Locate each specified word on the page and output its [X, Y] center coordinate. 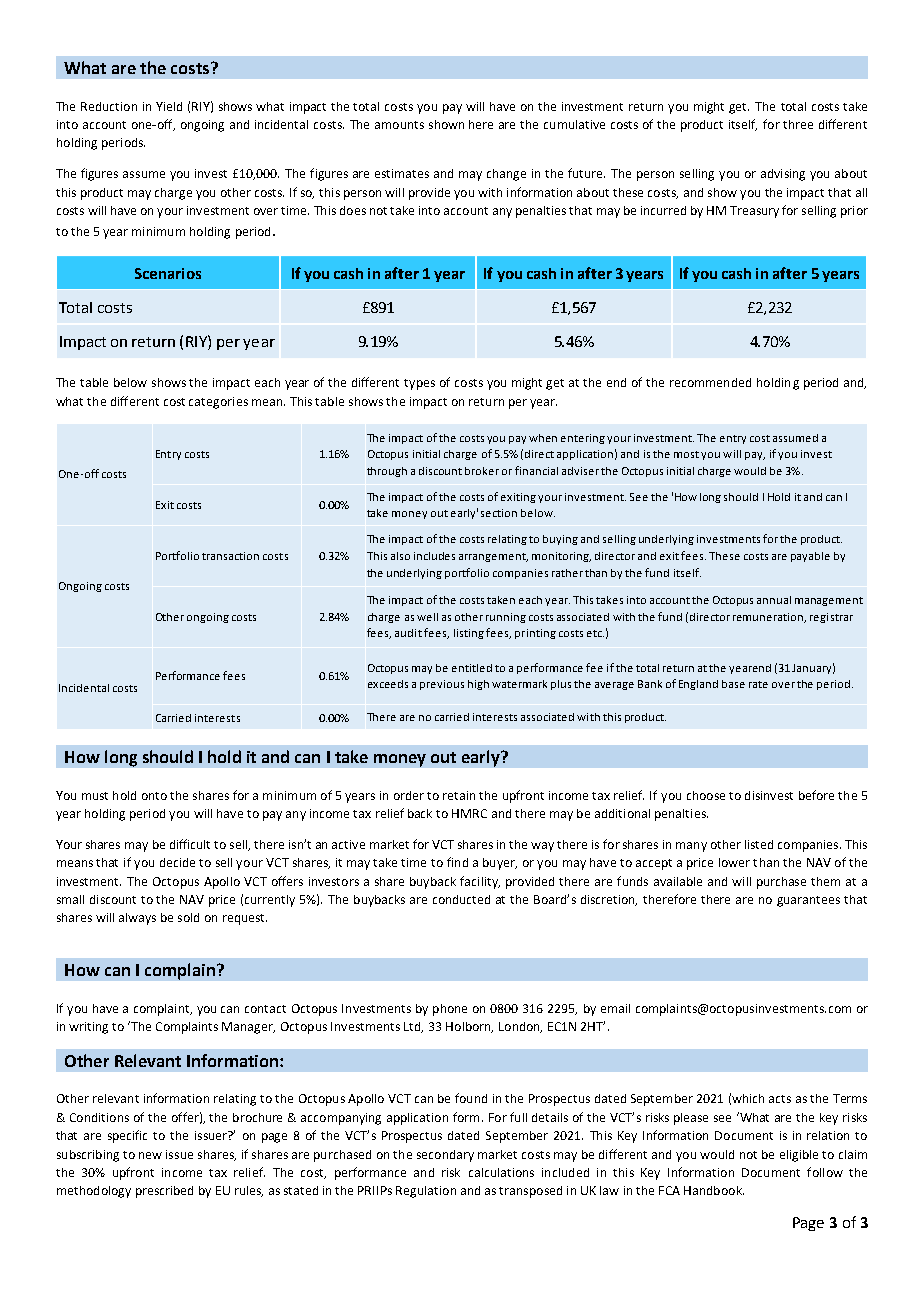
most [686, 454]
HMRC [469, 813]
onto [154, 796]
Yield [169, 106]
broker [482, 471]
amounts [399, 125]
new [150, 1155]
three [798, 124]
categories [218, 403]
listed [759, 844]
